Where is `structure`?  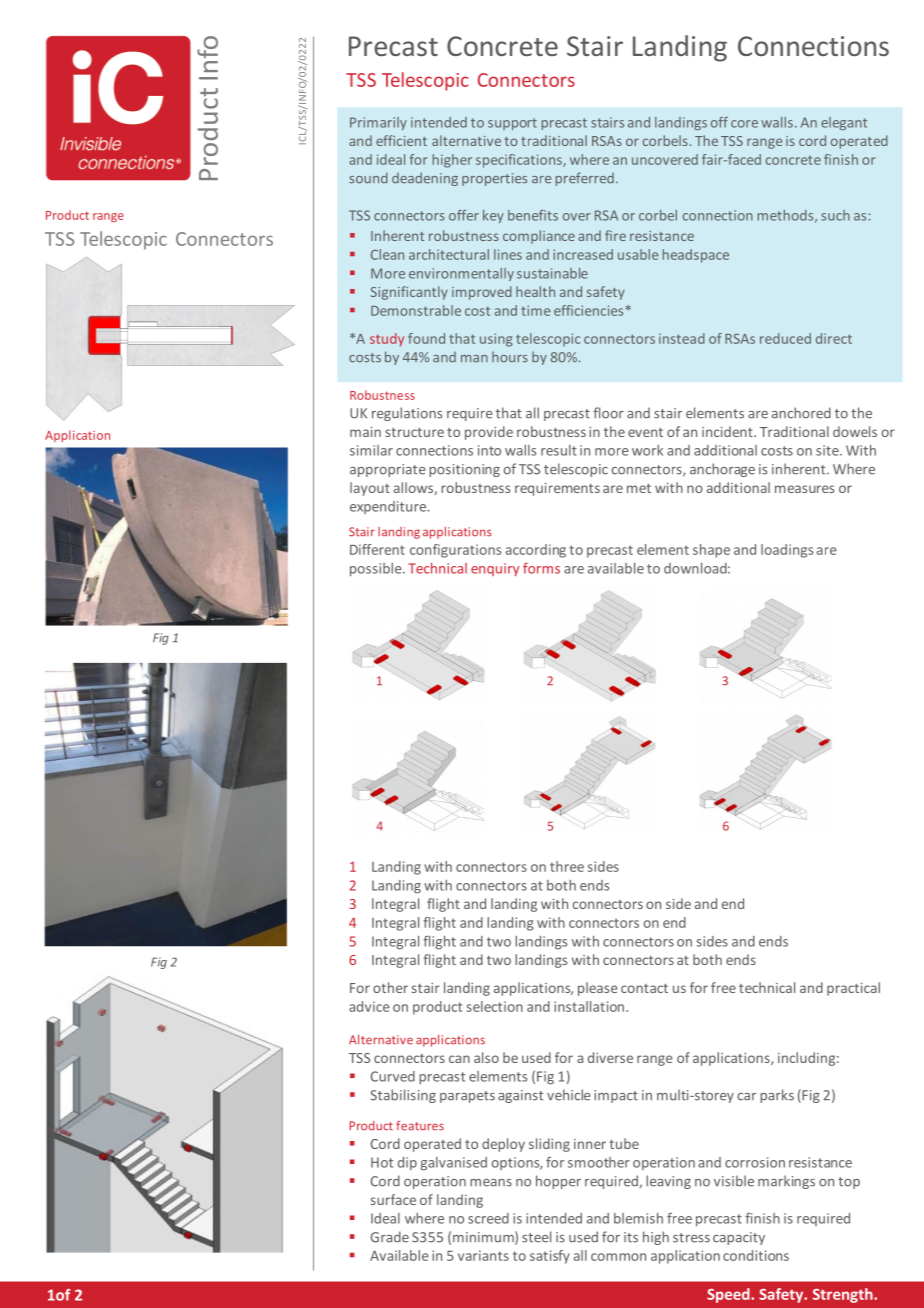
structure is located at coordinates (414, 432).
